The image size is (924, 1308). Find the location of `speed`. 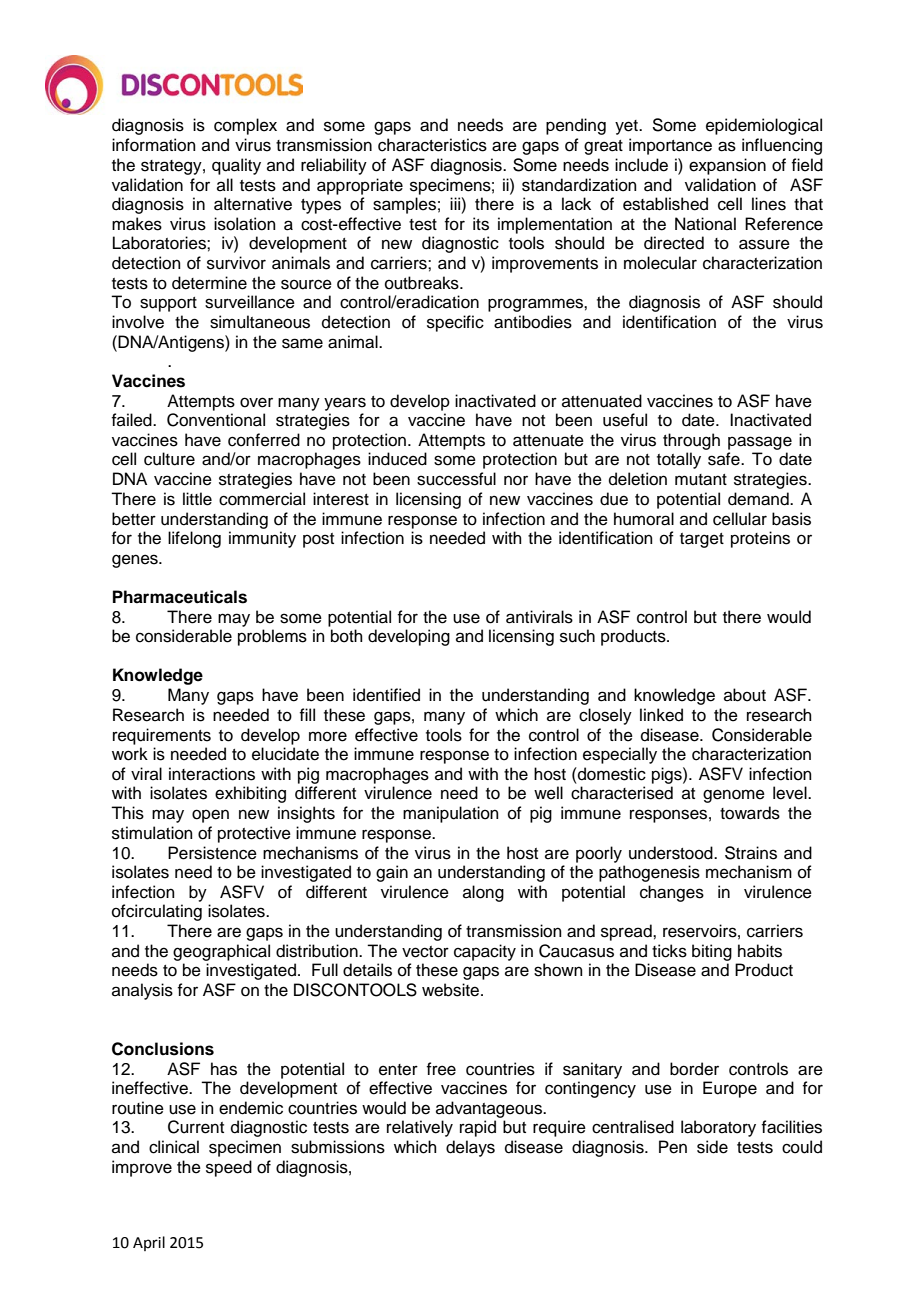

speed is located at coordinates (229, 1168).
